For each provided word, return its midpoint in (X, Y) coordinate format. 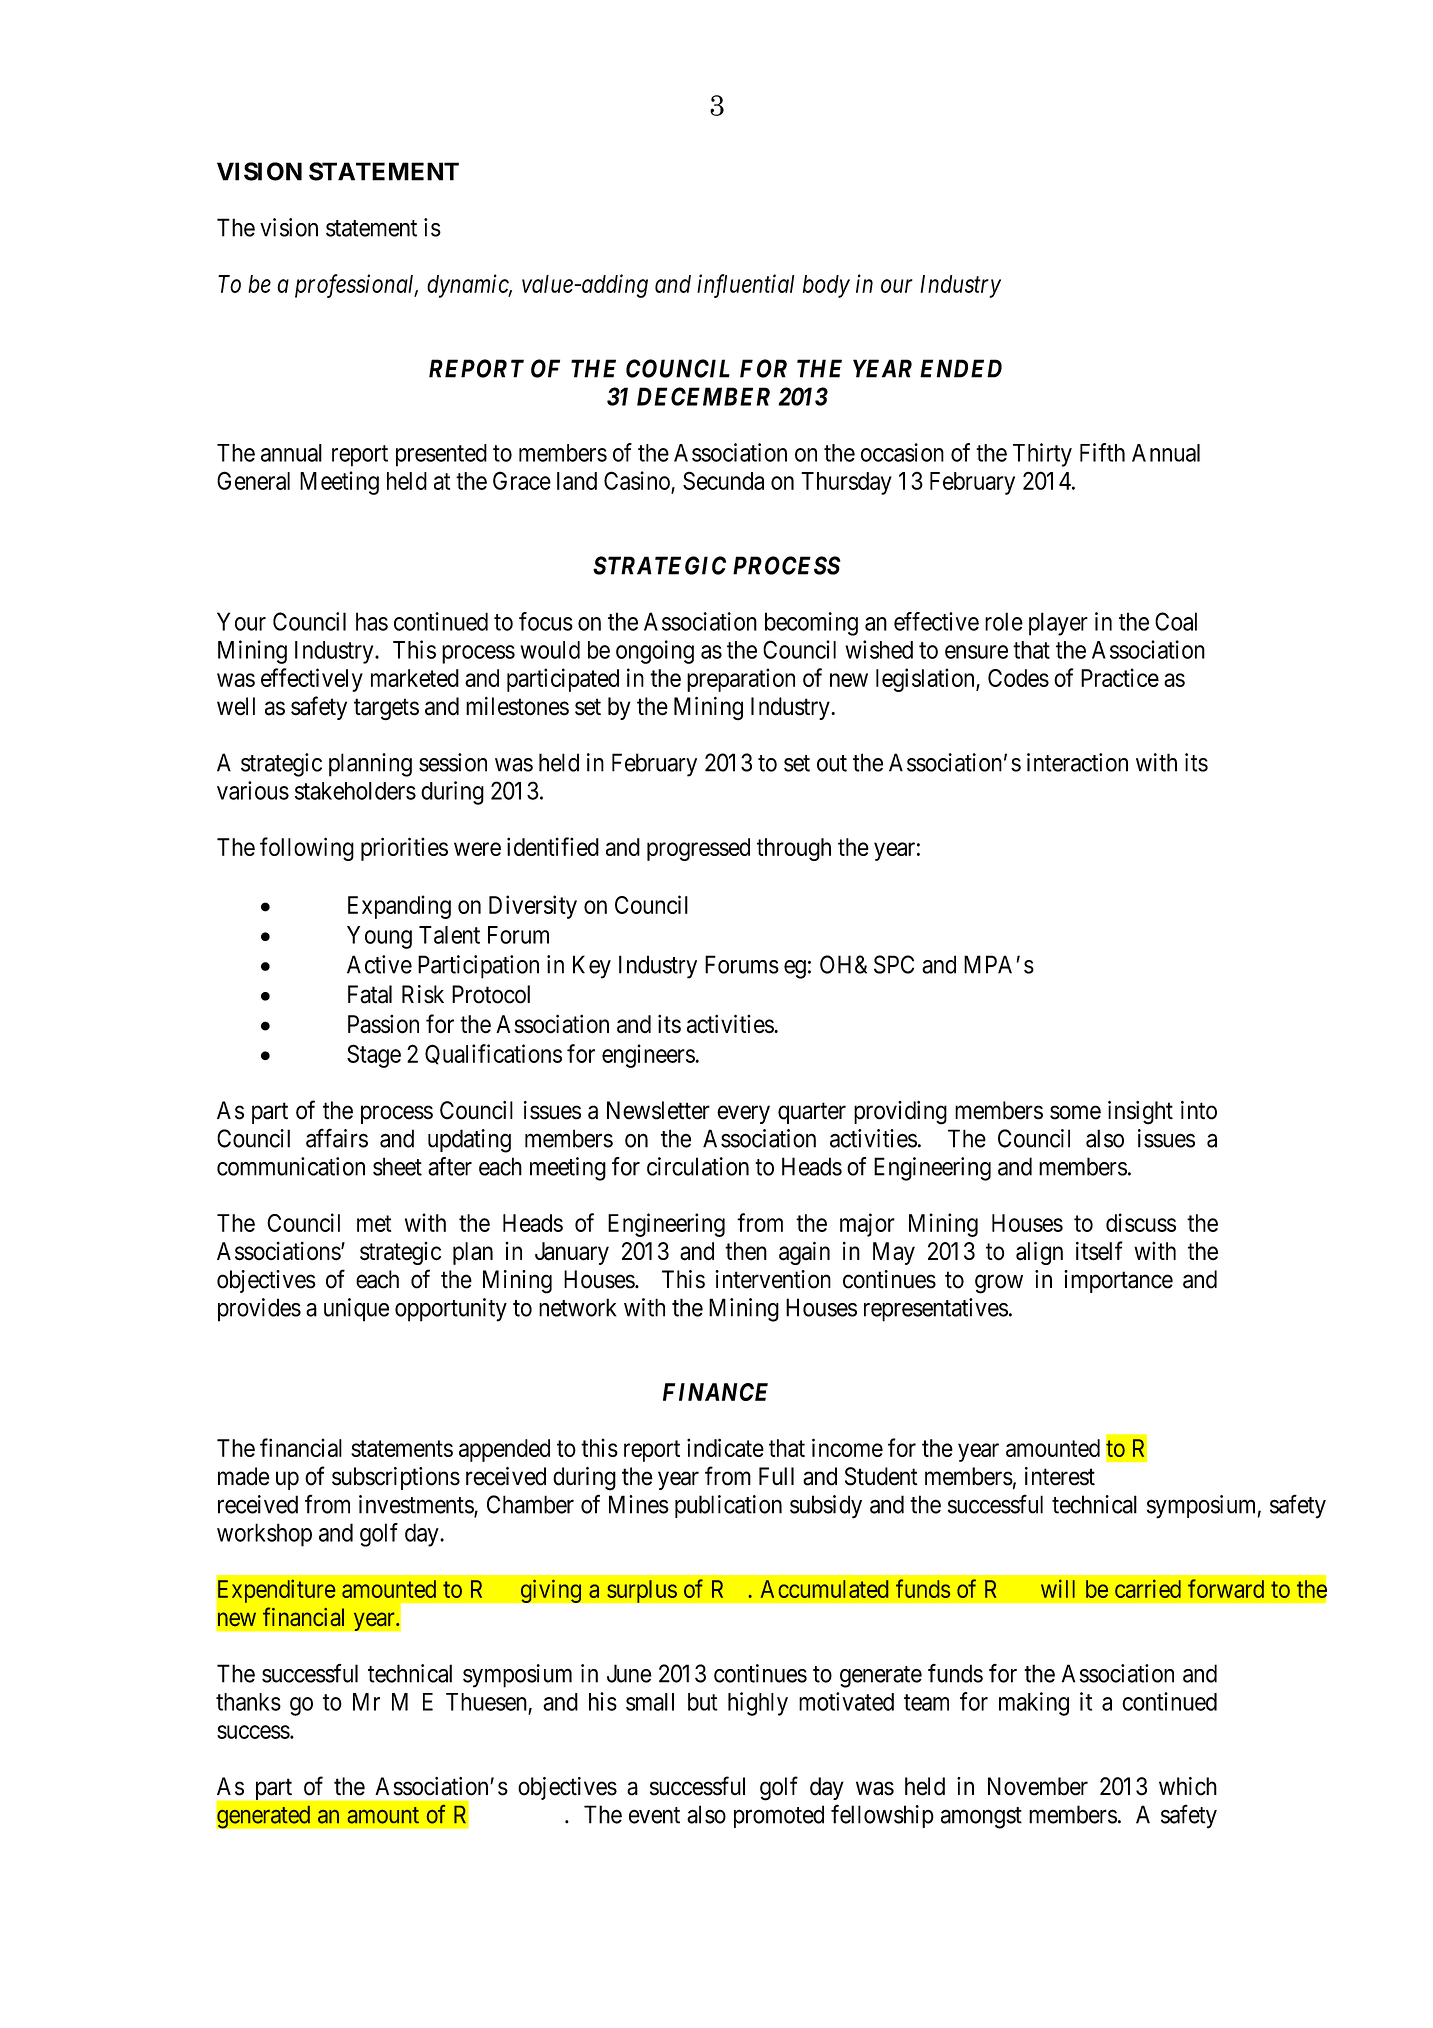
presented (441, 455)
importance (1118, 1281)
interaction (1077, 762)
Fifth (1102, 452)
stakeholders (355, 791)
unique (356, 1310)
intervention (773, 1279)
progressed (698, 849)
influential (745, 286)
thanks (248, 1702)
